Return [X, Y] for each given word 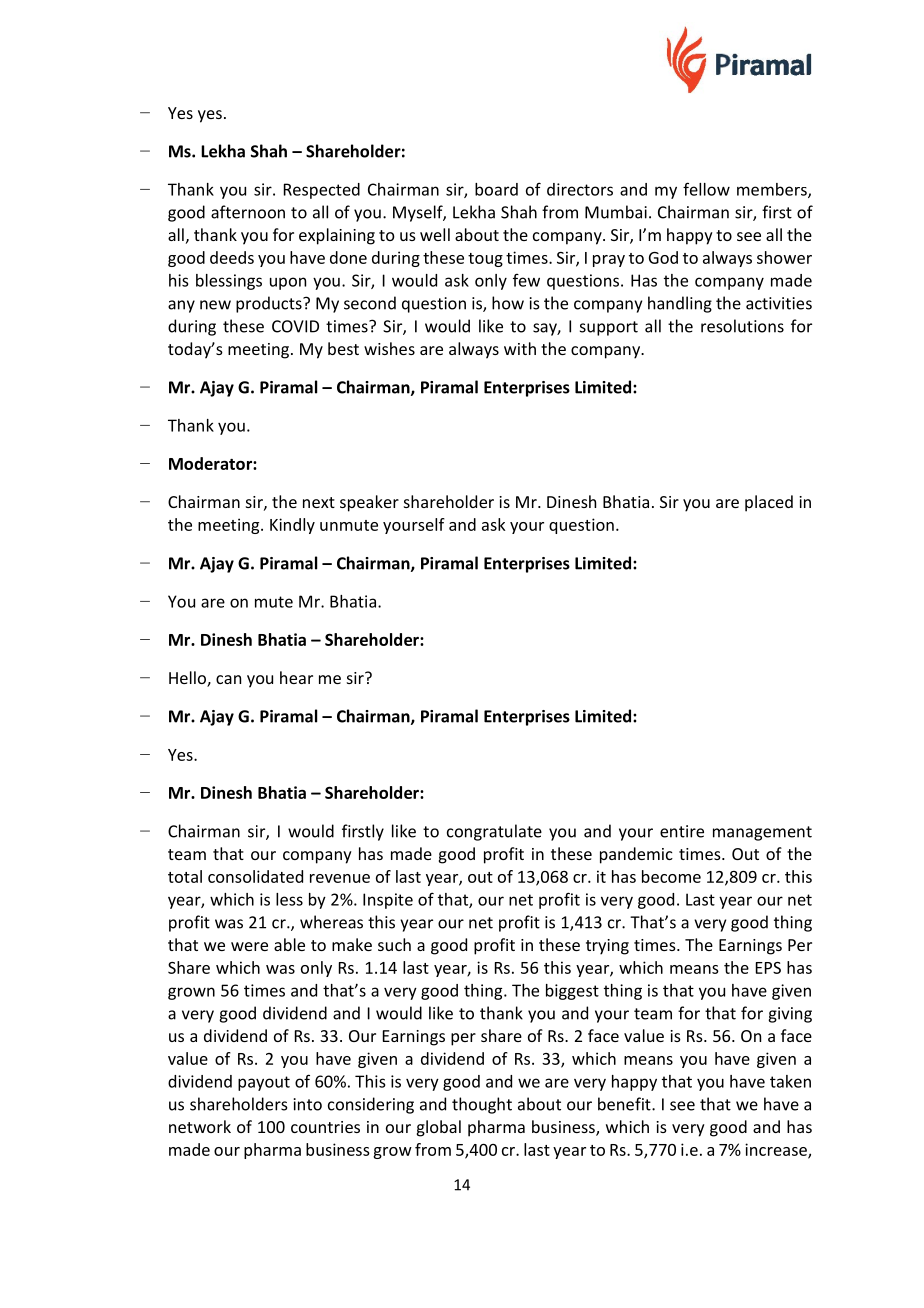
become [671, 876]
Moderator [211, 463]
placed [769, 503]
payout [264, 1083]
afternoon [248, 212]
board [496, 189]
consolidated [255, 876]
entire [682, 831]
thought [482, 1105]
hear [296, 677]
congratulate [494, 832]
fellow [706, 189]
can [228, 679]
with [520, 348]
